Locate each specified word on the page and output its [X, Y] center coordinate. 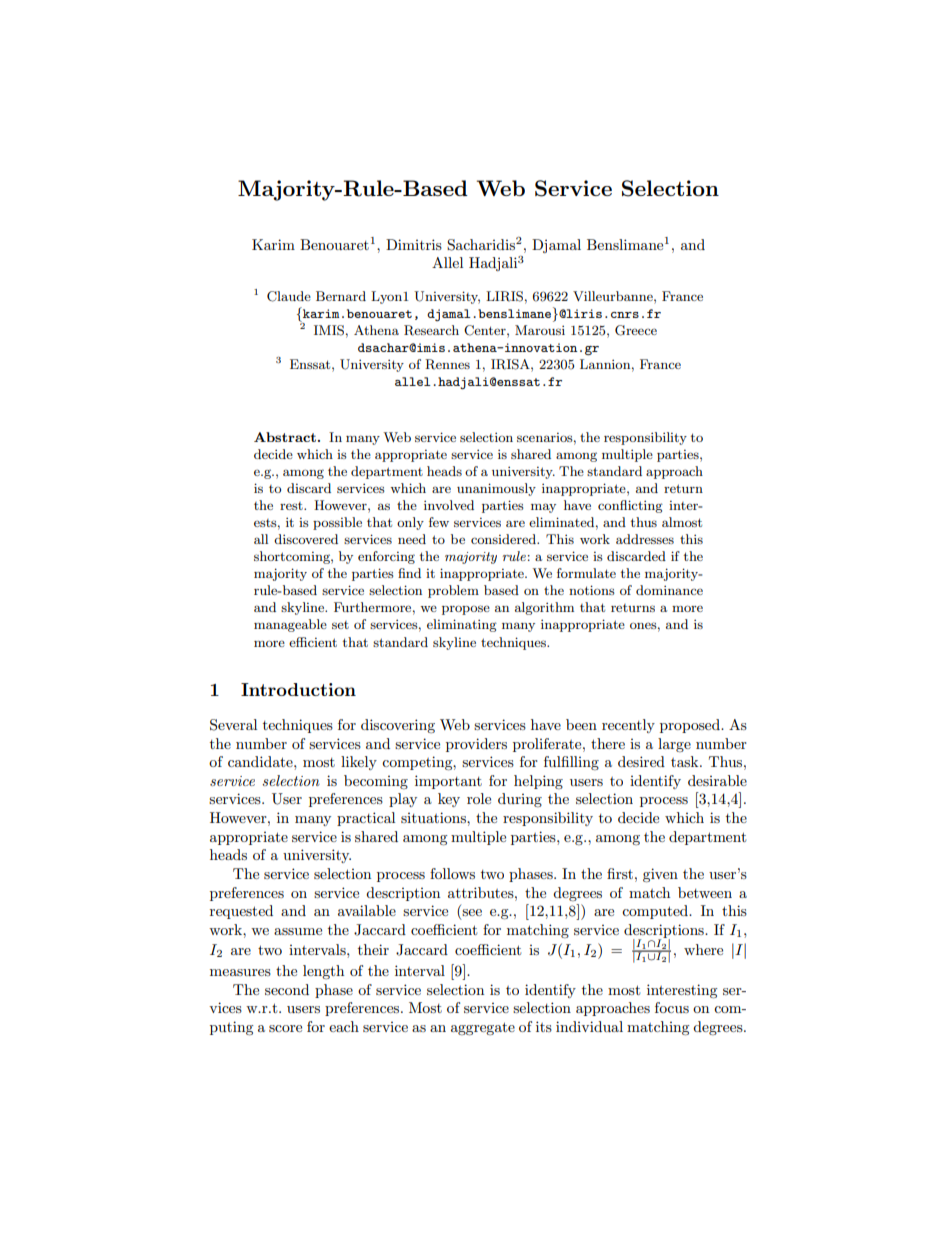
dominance [669, 590]
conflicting [630, 506]
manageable [290, 625]
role [479, 798]
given [660, 875]
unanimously [496, 489]
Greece [636, 330]
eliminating [462, 625]
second [287, 989]
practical [366, 819]
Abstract [285, 437]
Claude [289, 296]
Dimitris [414, 244]
